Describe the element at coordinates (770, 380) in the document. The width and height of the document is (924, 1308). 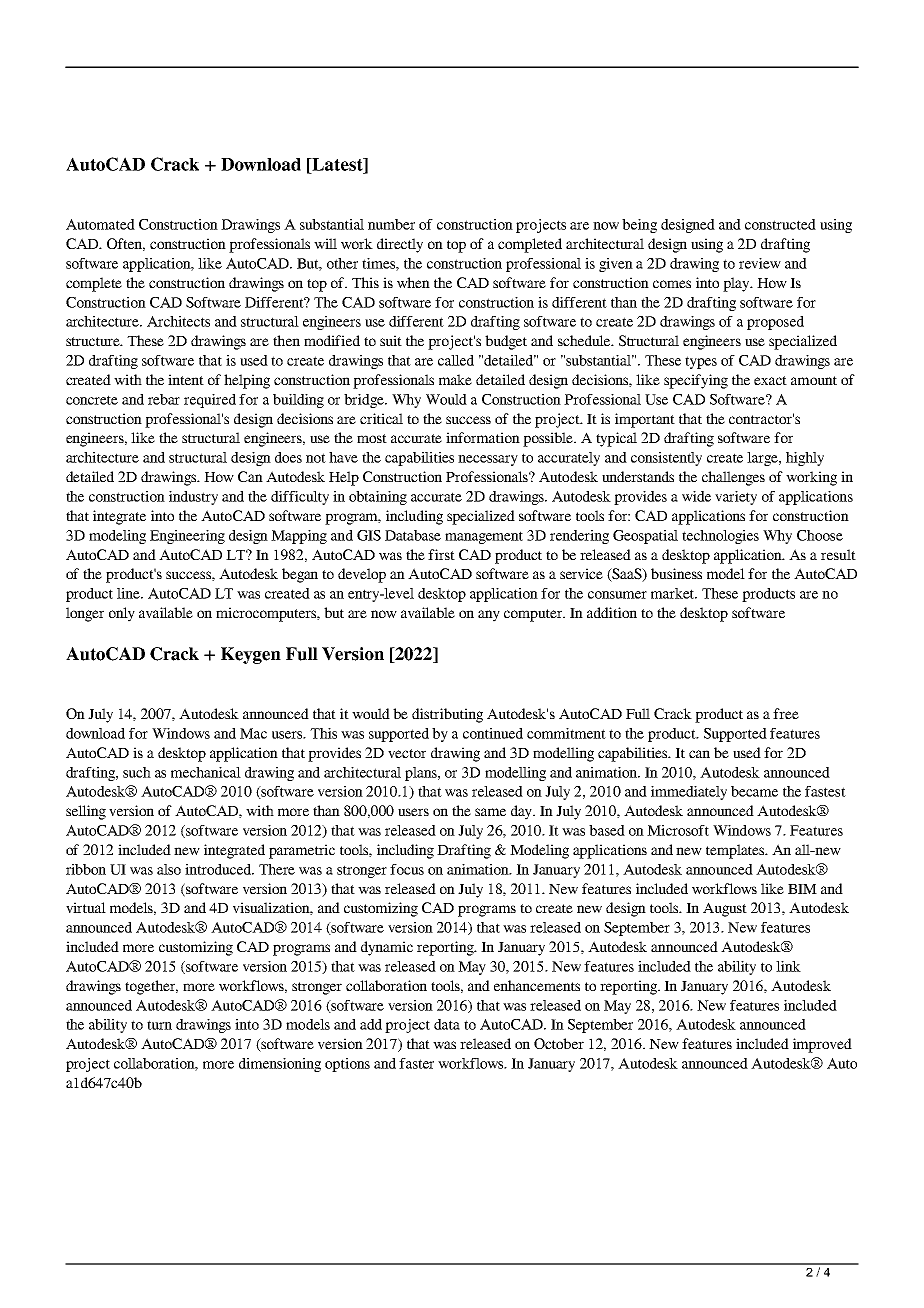
I see `exact` at that location.
